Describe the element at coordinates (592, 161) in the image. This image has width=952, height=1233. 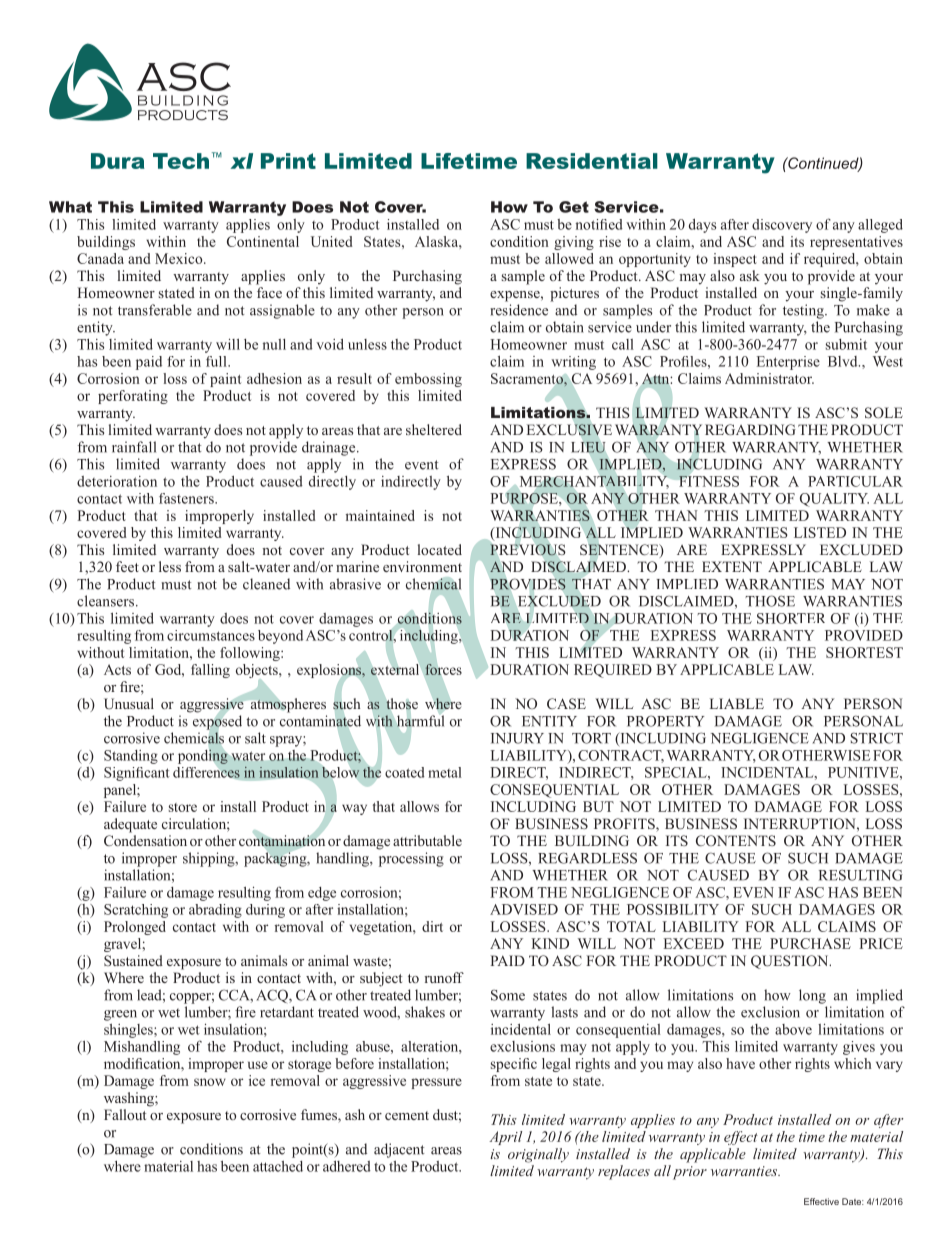
I see `Residential` at that location.
